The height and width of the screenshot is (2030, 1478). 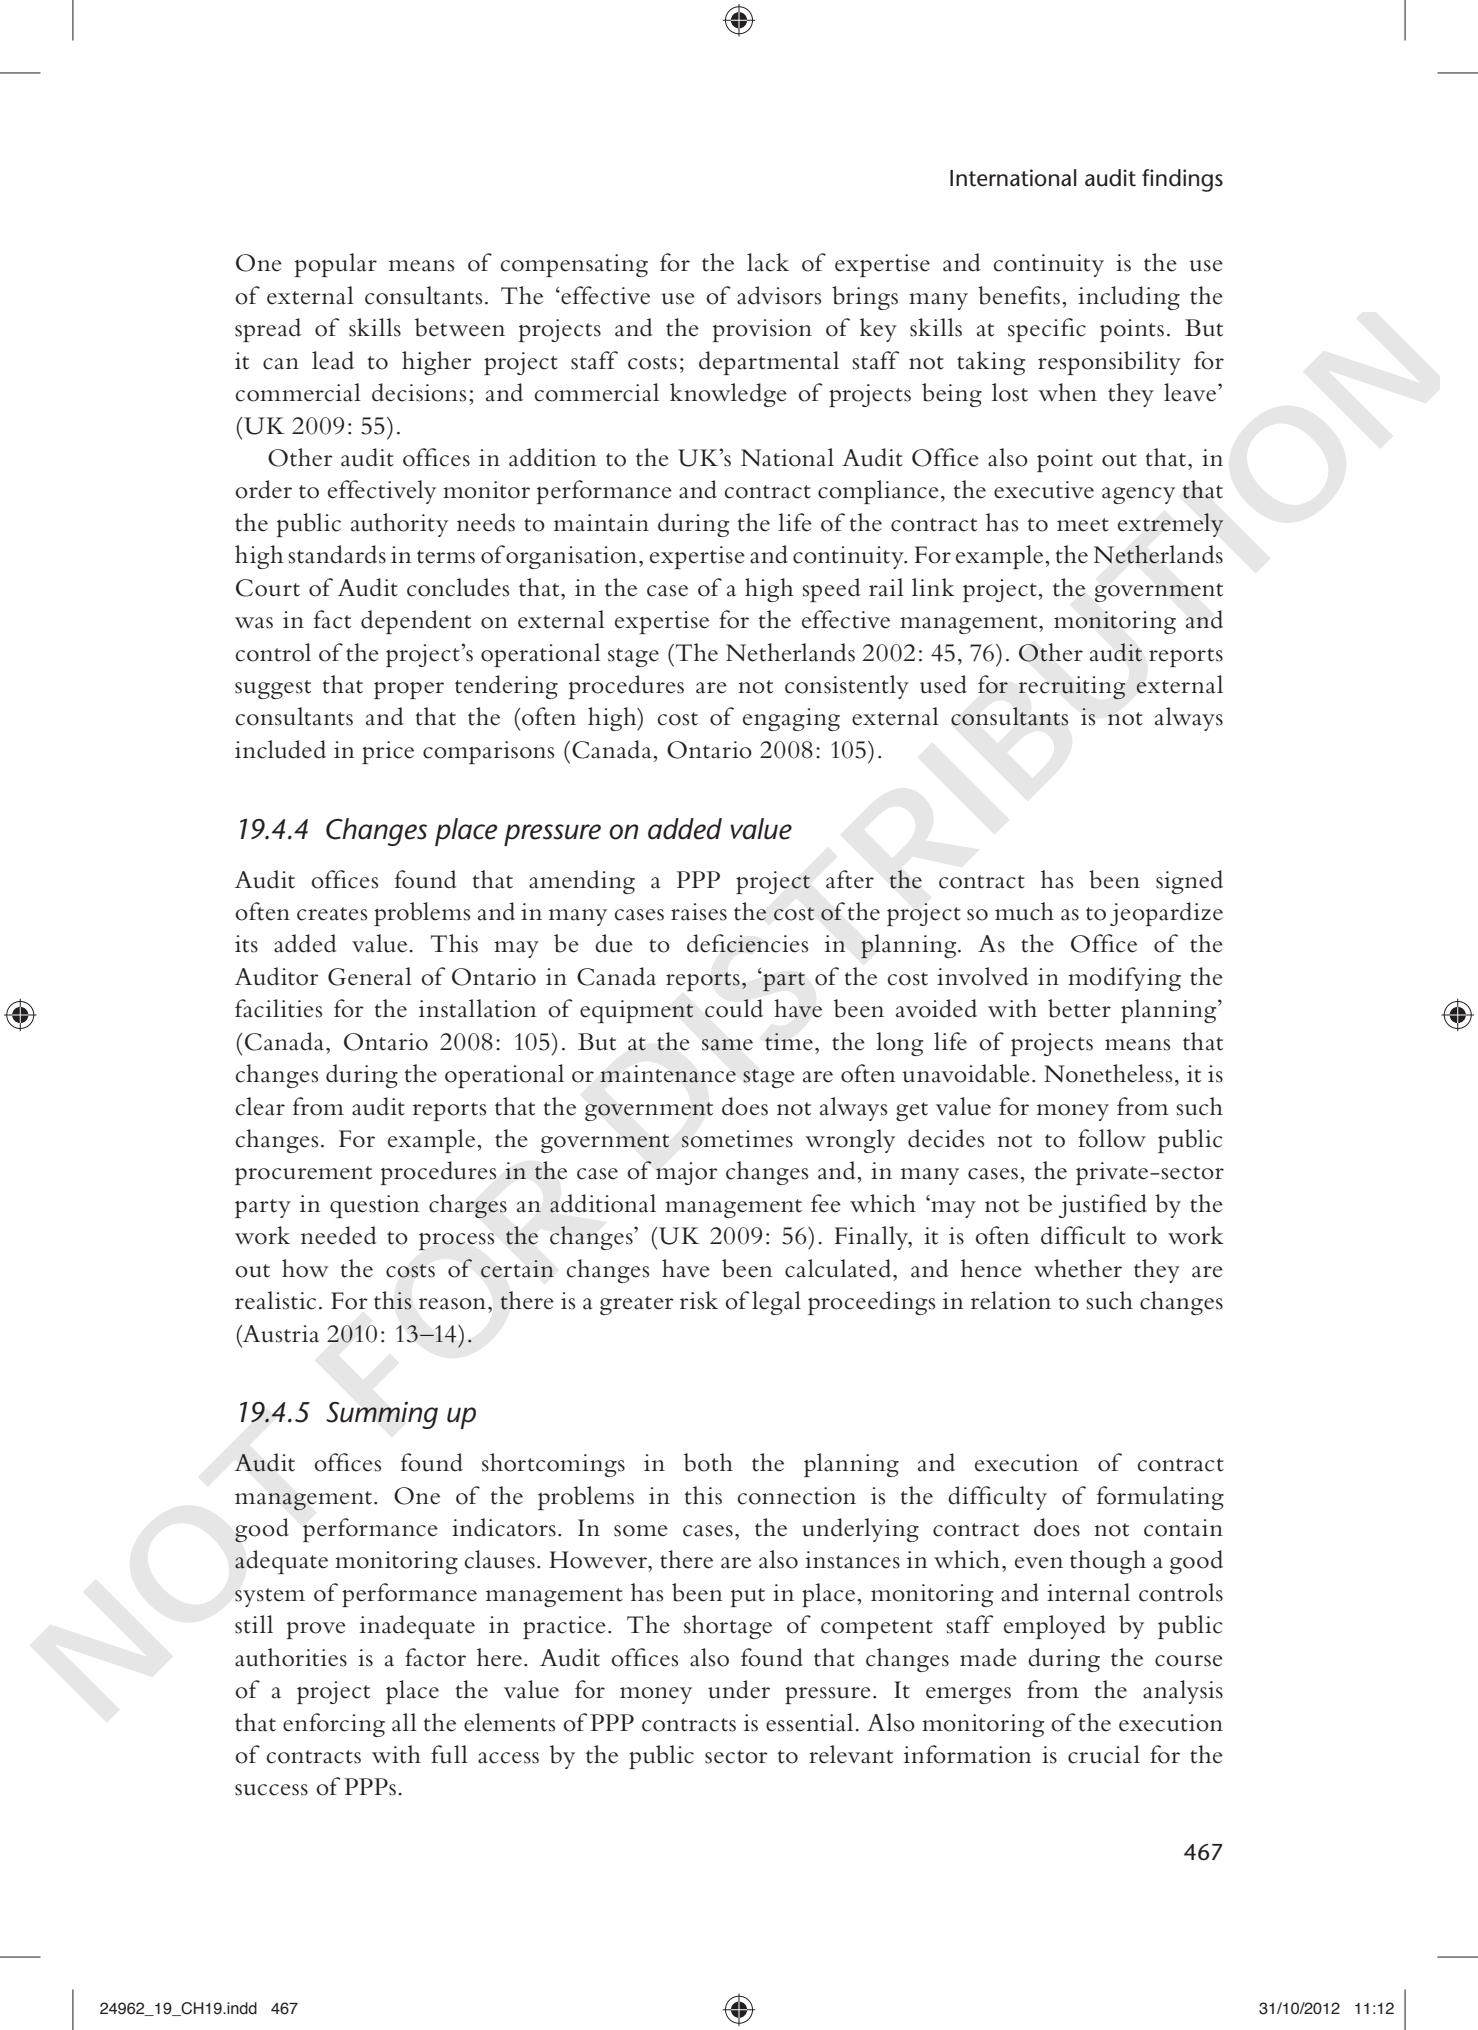 What do you see at coordinates (335, 265) in the screenshot?
I see `popular` at bounding box center [335, 265].
